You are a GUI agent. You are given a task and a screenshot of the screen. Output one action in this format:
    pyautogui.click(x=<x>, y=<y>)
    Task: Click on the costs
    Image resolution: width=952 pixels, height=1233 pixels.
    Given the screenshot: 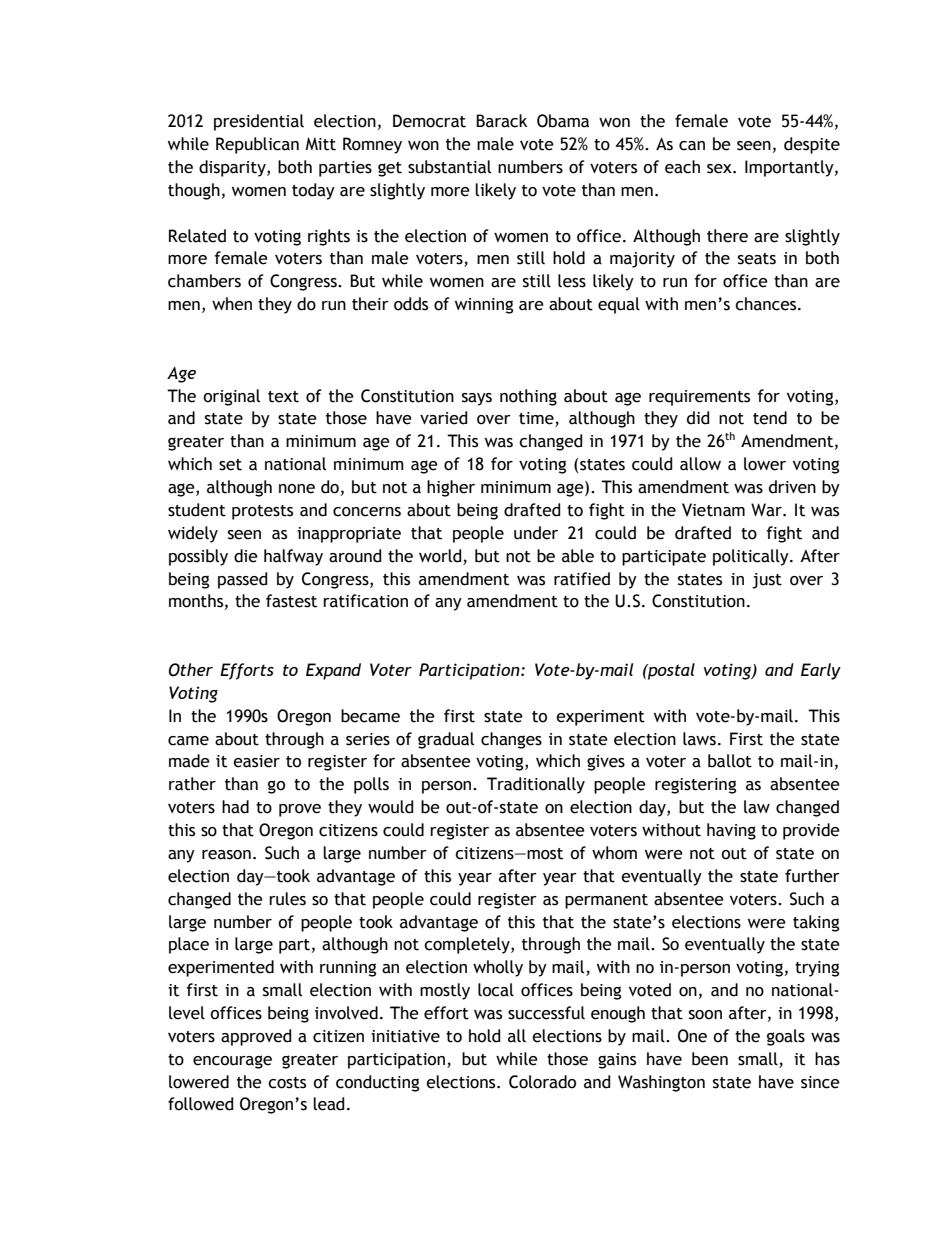 What is the action you would take?
    pyautogui.click(x=287, y=1083)
